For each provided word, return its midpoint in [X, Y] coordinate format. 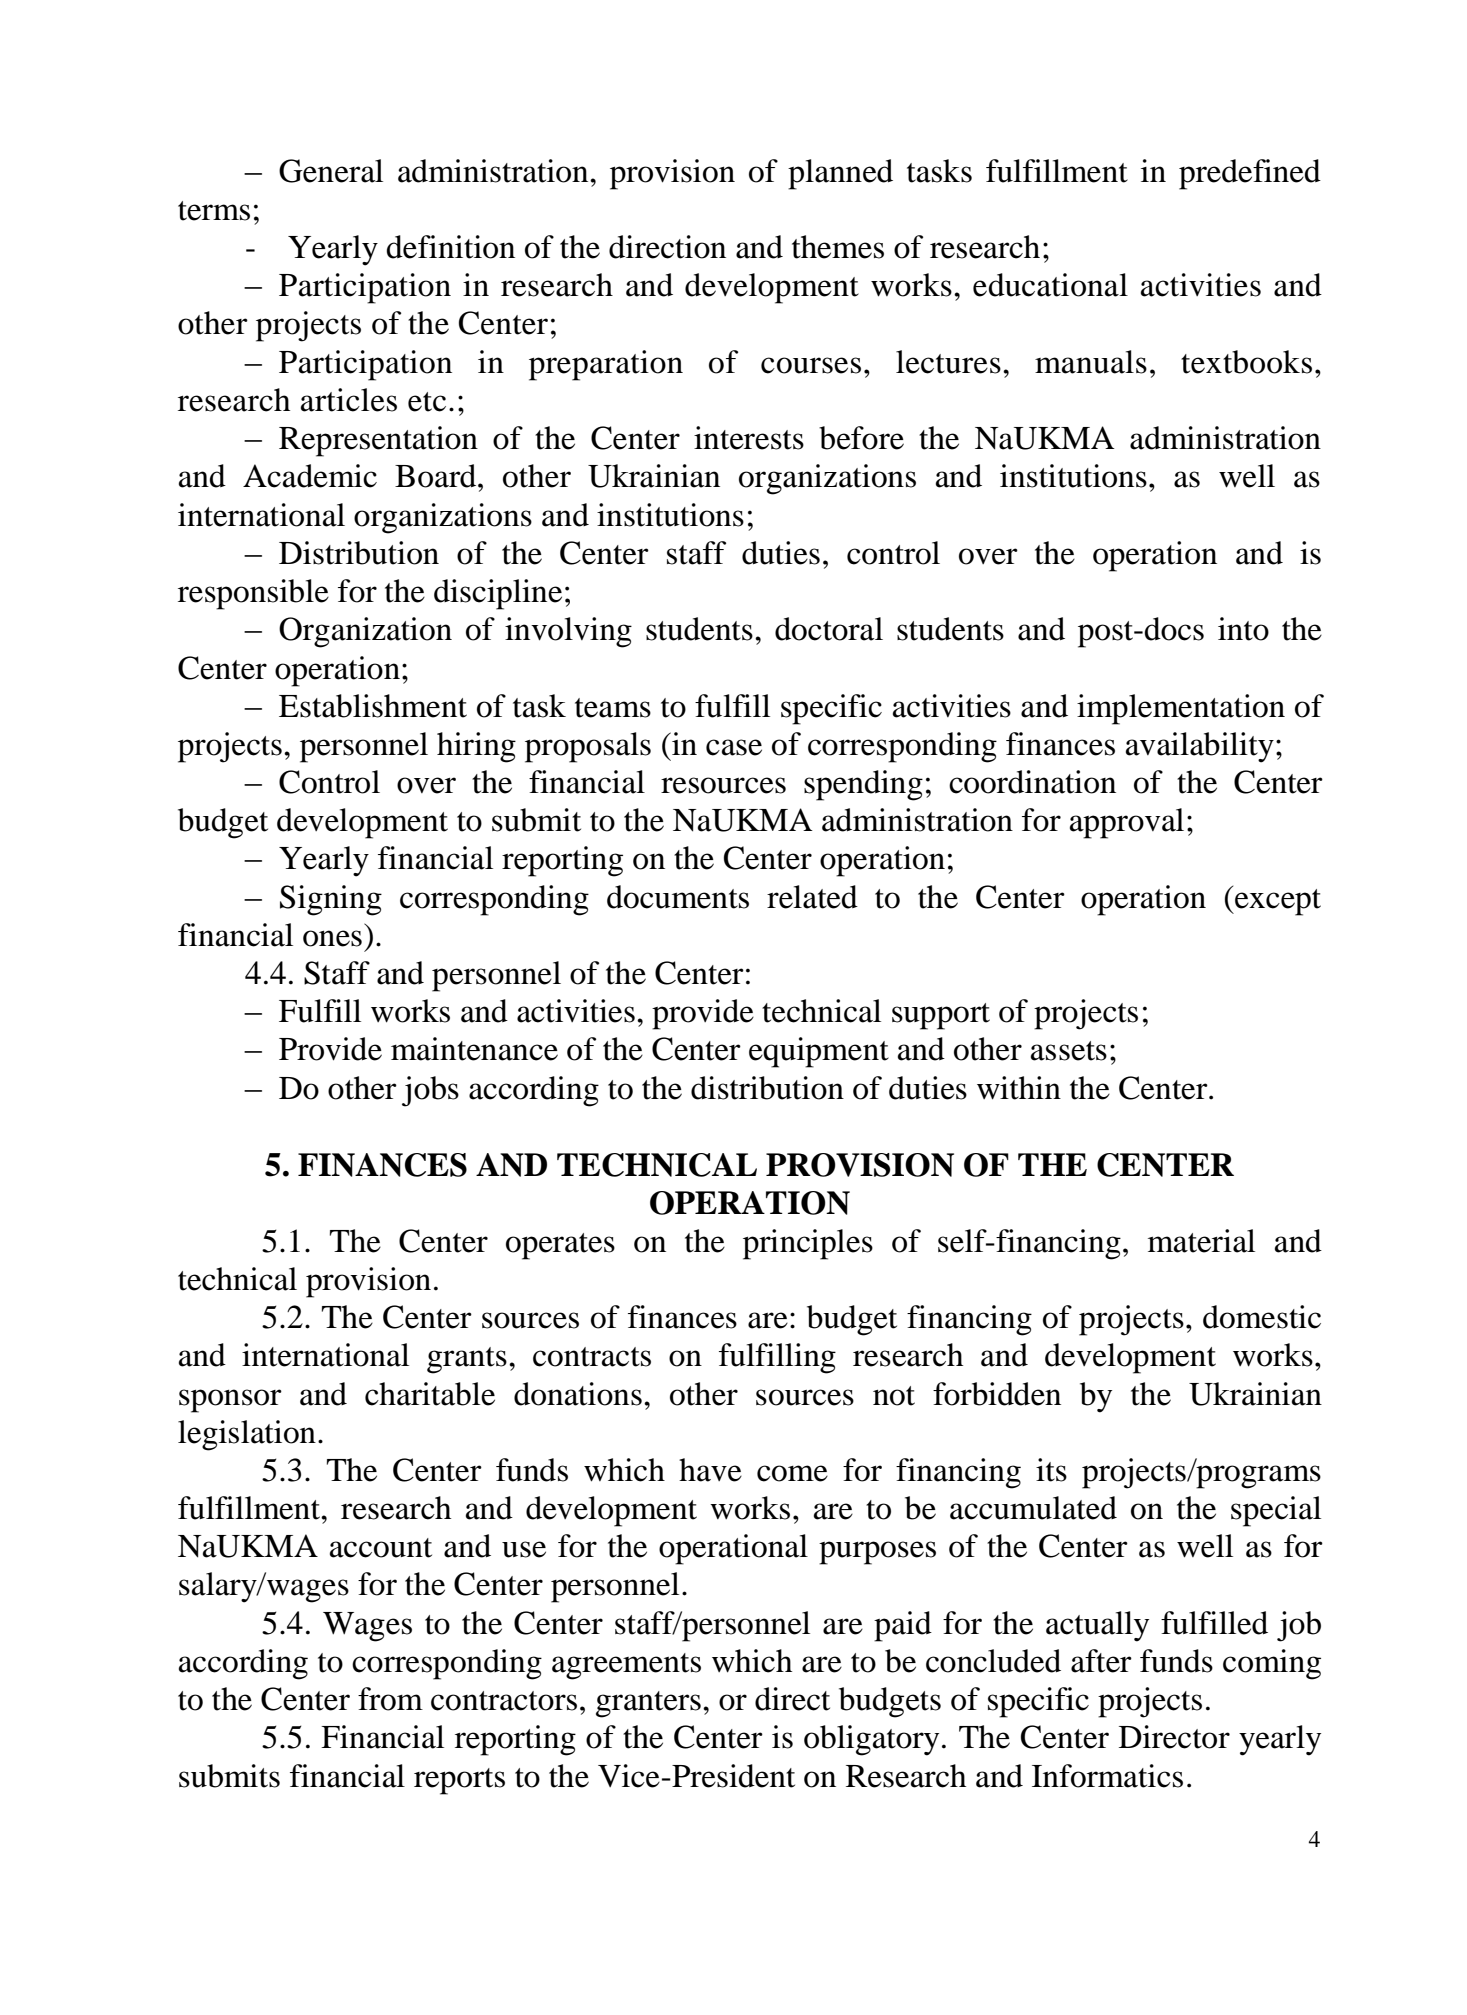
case [734, 747]
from [390, 1699]
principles [808, 1244]
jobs [430, 1091]
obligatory [871, 1740]
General [331, 171]
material [1201, 1241]
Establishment [373, 706]
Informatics [1107, 1776]
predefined [1250, 174]
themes [838, 247]
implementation [1181, 709]
